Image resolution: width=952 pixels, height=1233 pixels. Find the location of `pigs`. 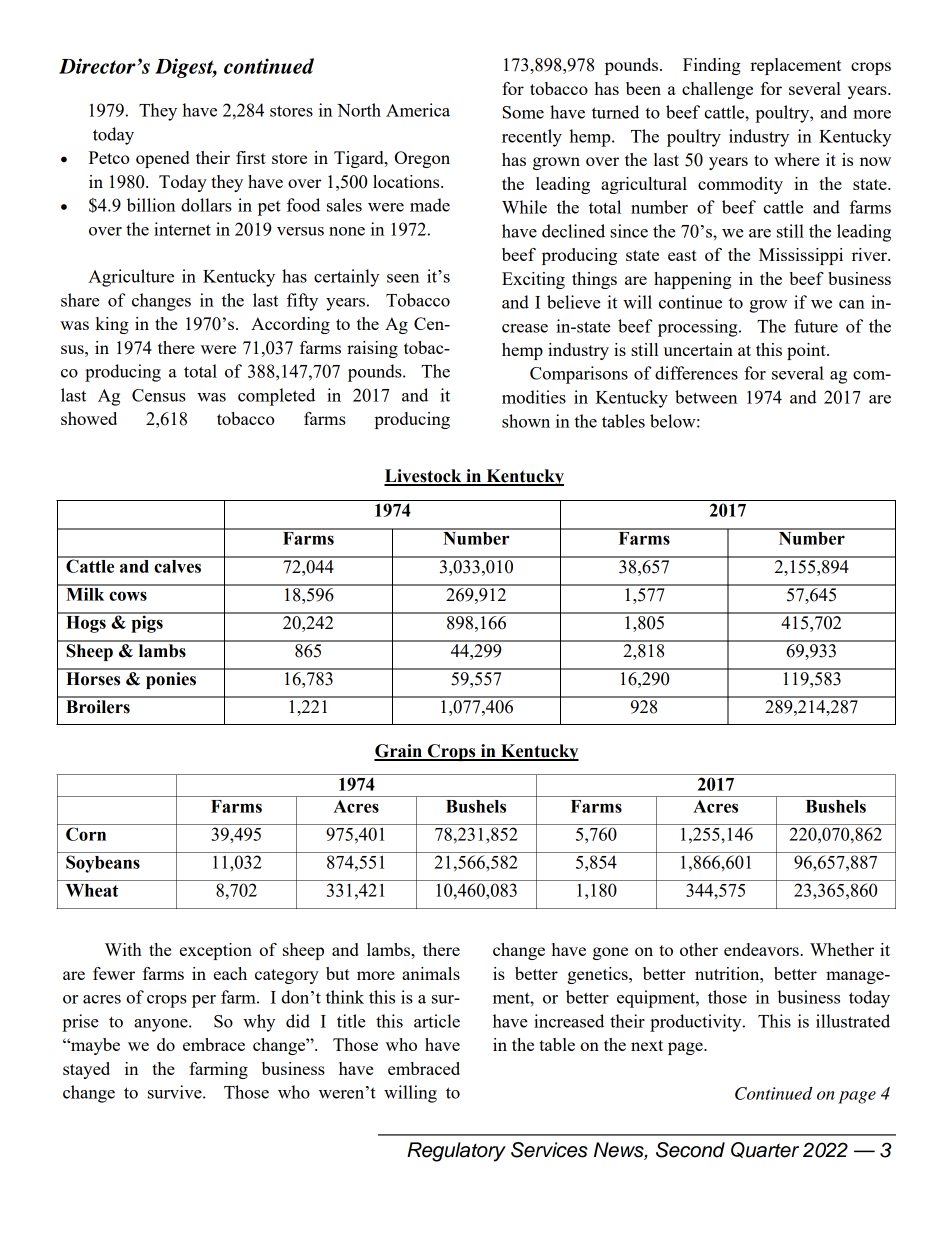

pigs is located at coordinates (147, 623).
